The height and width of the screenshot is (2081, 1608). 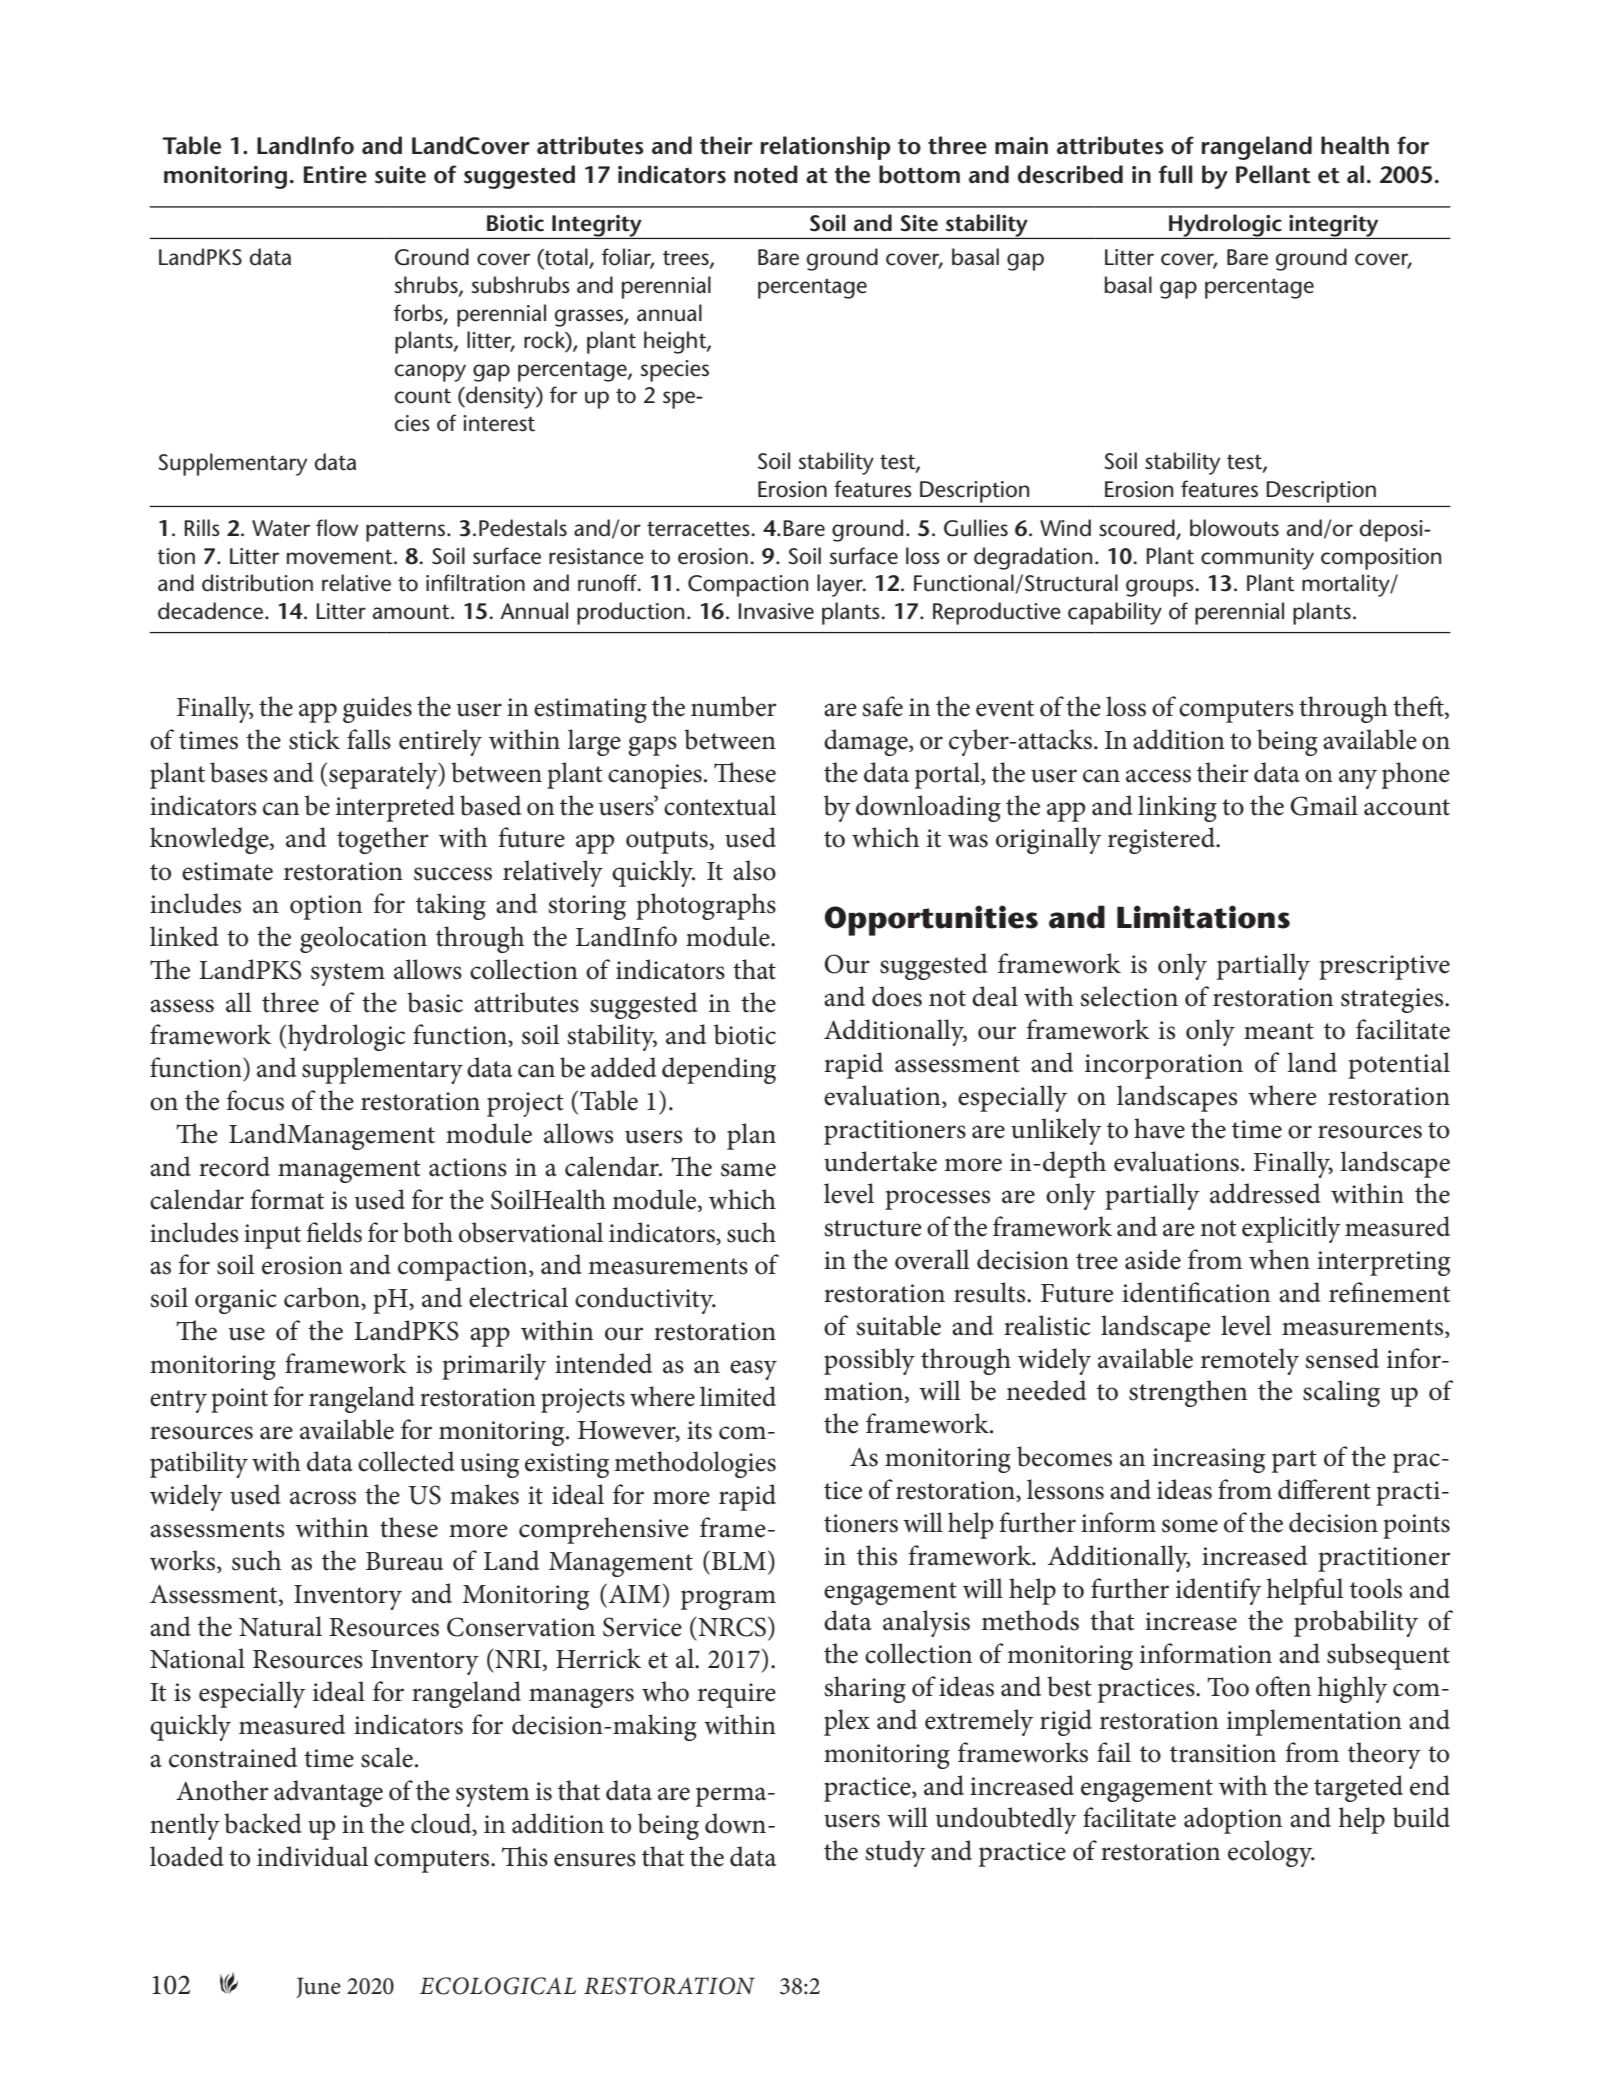 I want to click on study, so click(x=895, y=1853).
